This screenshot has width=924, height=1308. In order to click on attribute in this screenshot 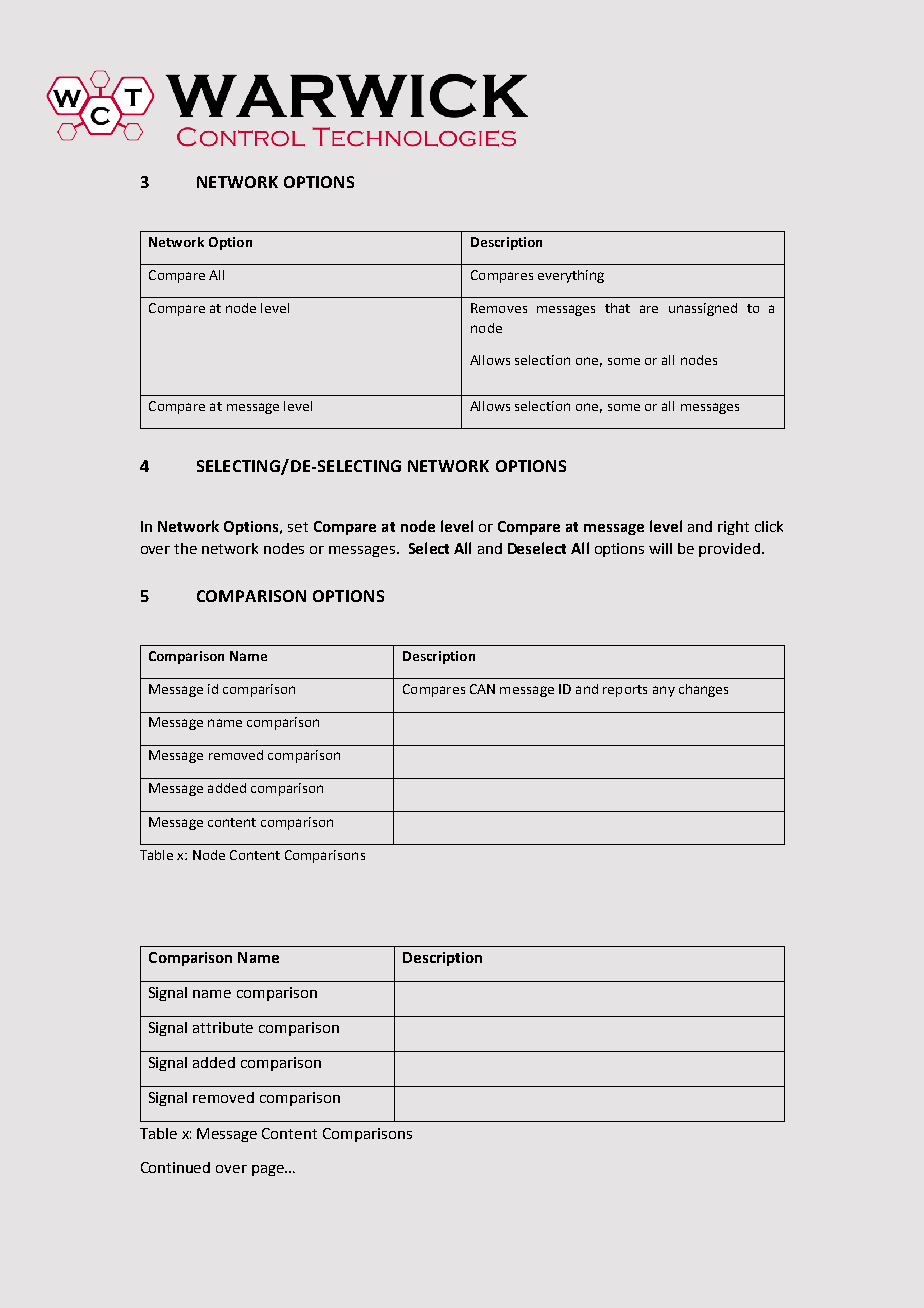, I will do `click(223, 1027)`.
